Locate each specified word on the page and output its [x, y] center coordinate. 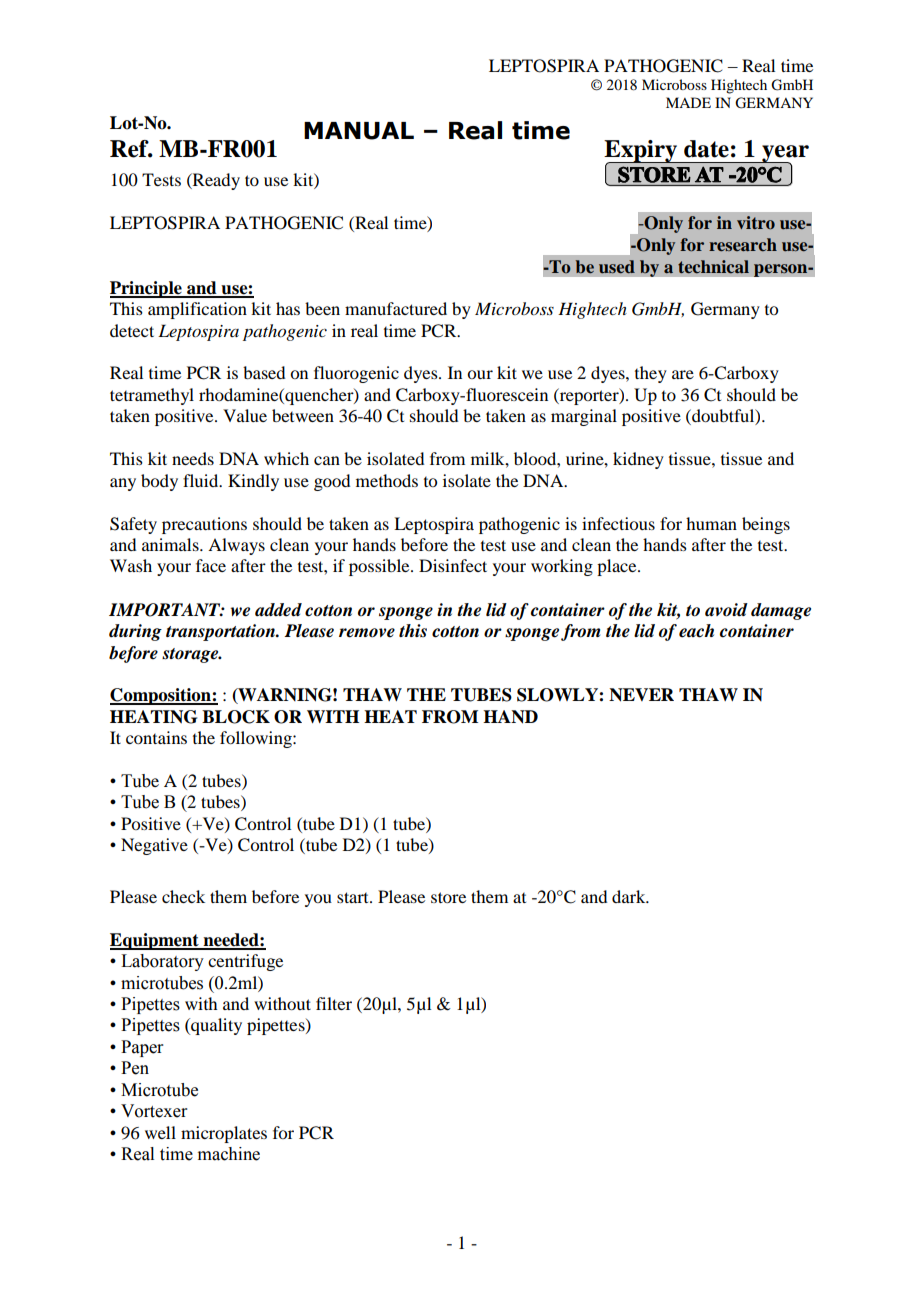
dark [630, 896]
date [706, 149]
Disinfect [453, 565]
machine [229, 1154]
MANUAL [359, 131]
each [696, 631]
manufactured [396, 308]
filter [334, 1003]
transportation [221, 632]
